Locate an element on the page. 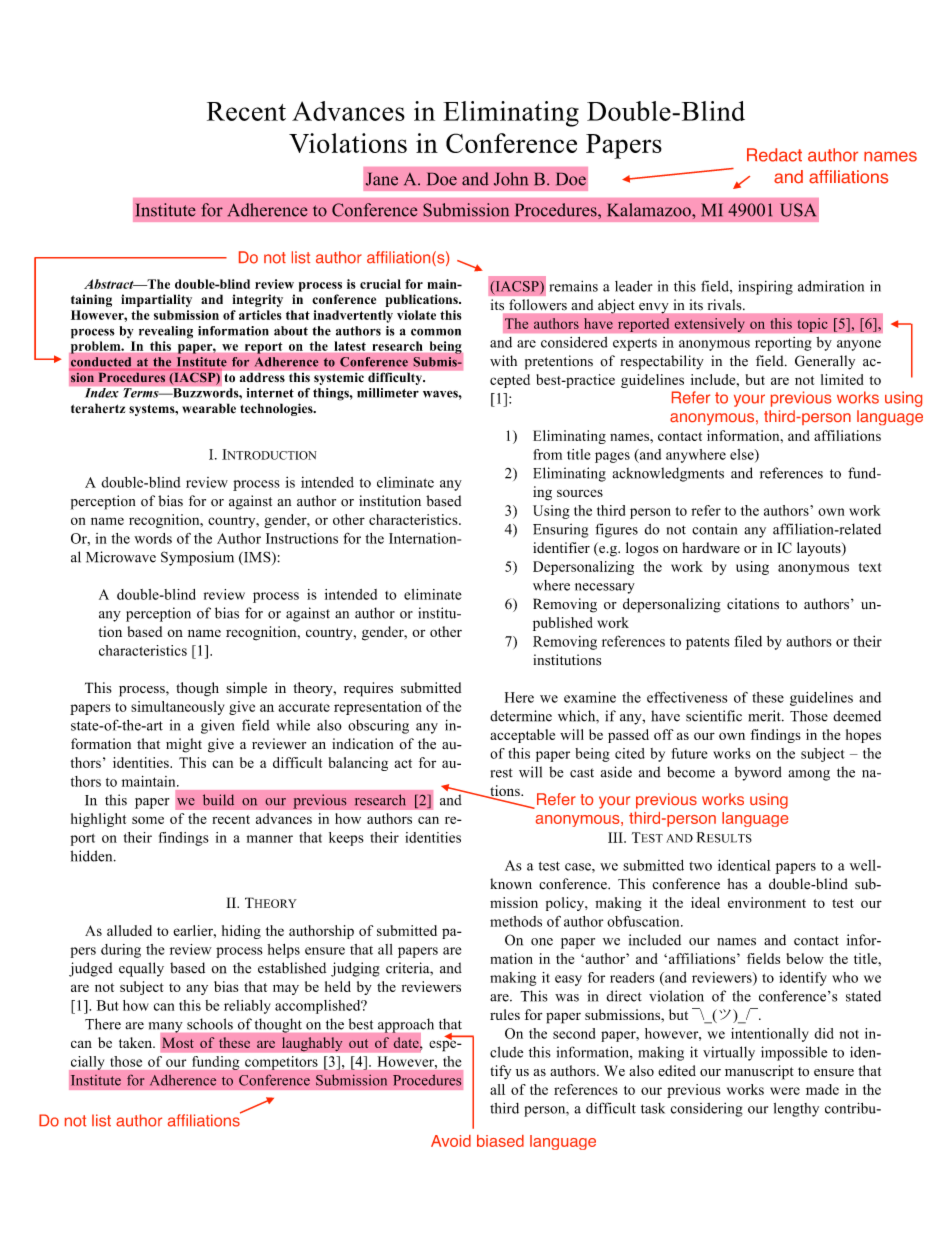 Image resolution: width=952 pixels, height=1233 pixels. build is located at coordinates (218, 800).
